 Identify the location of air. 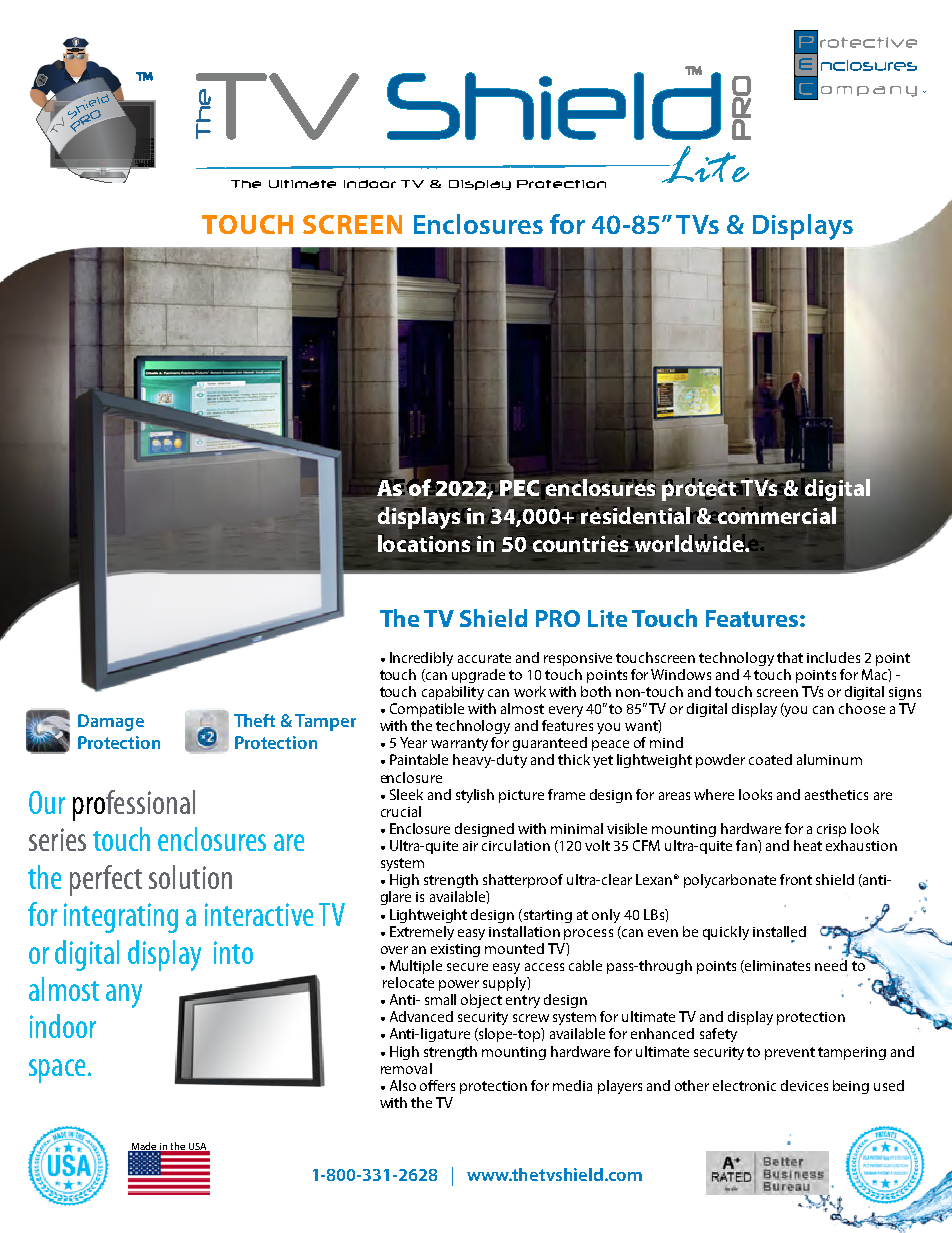
(470, 846).
